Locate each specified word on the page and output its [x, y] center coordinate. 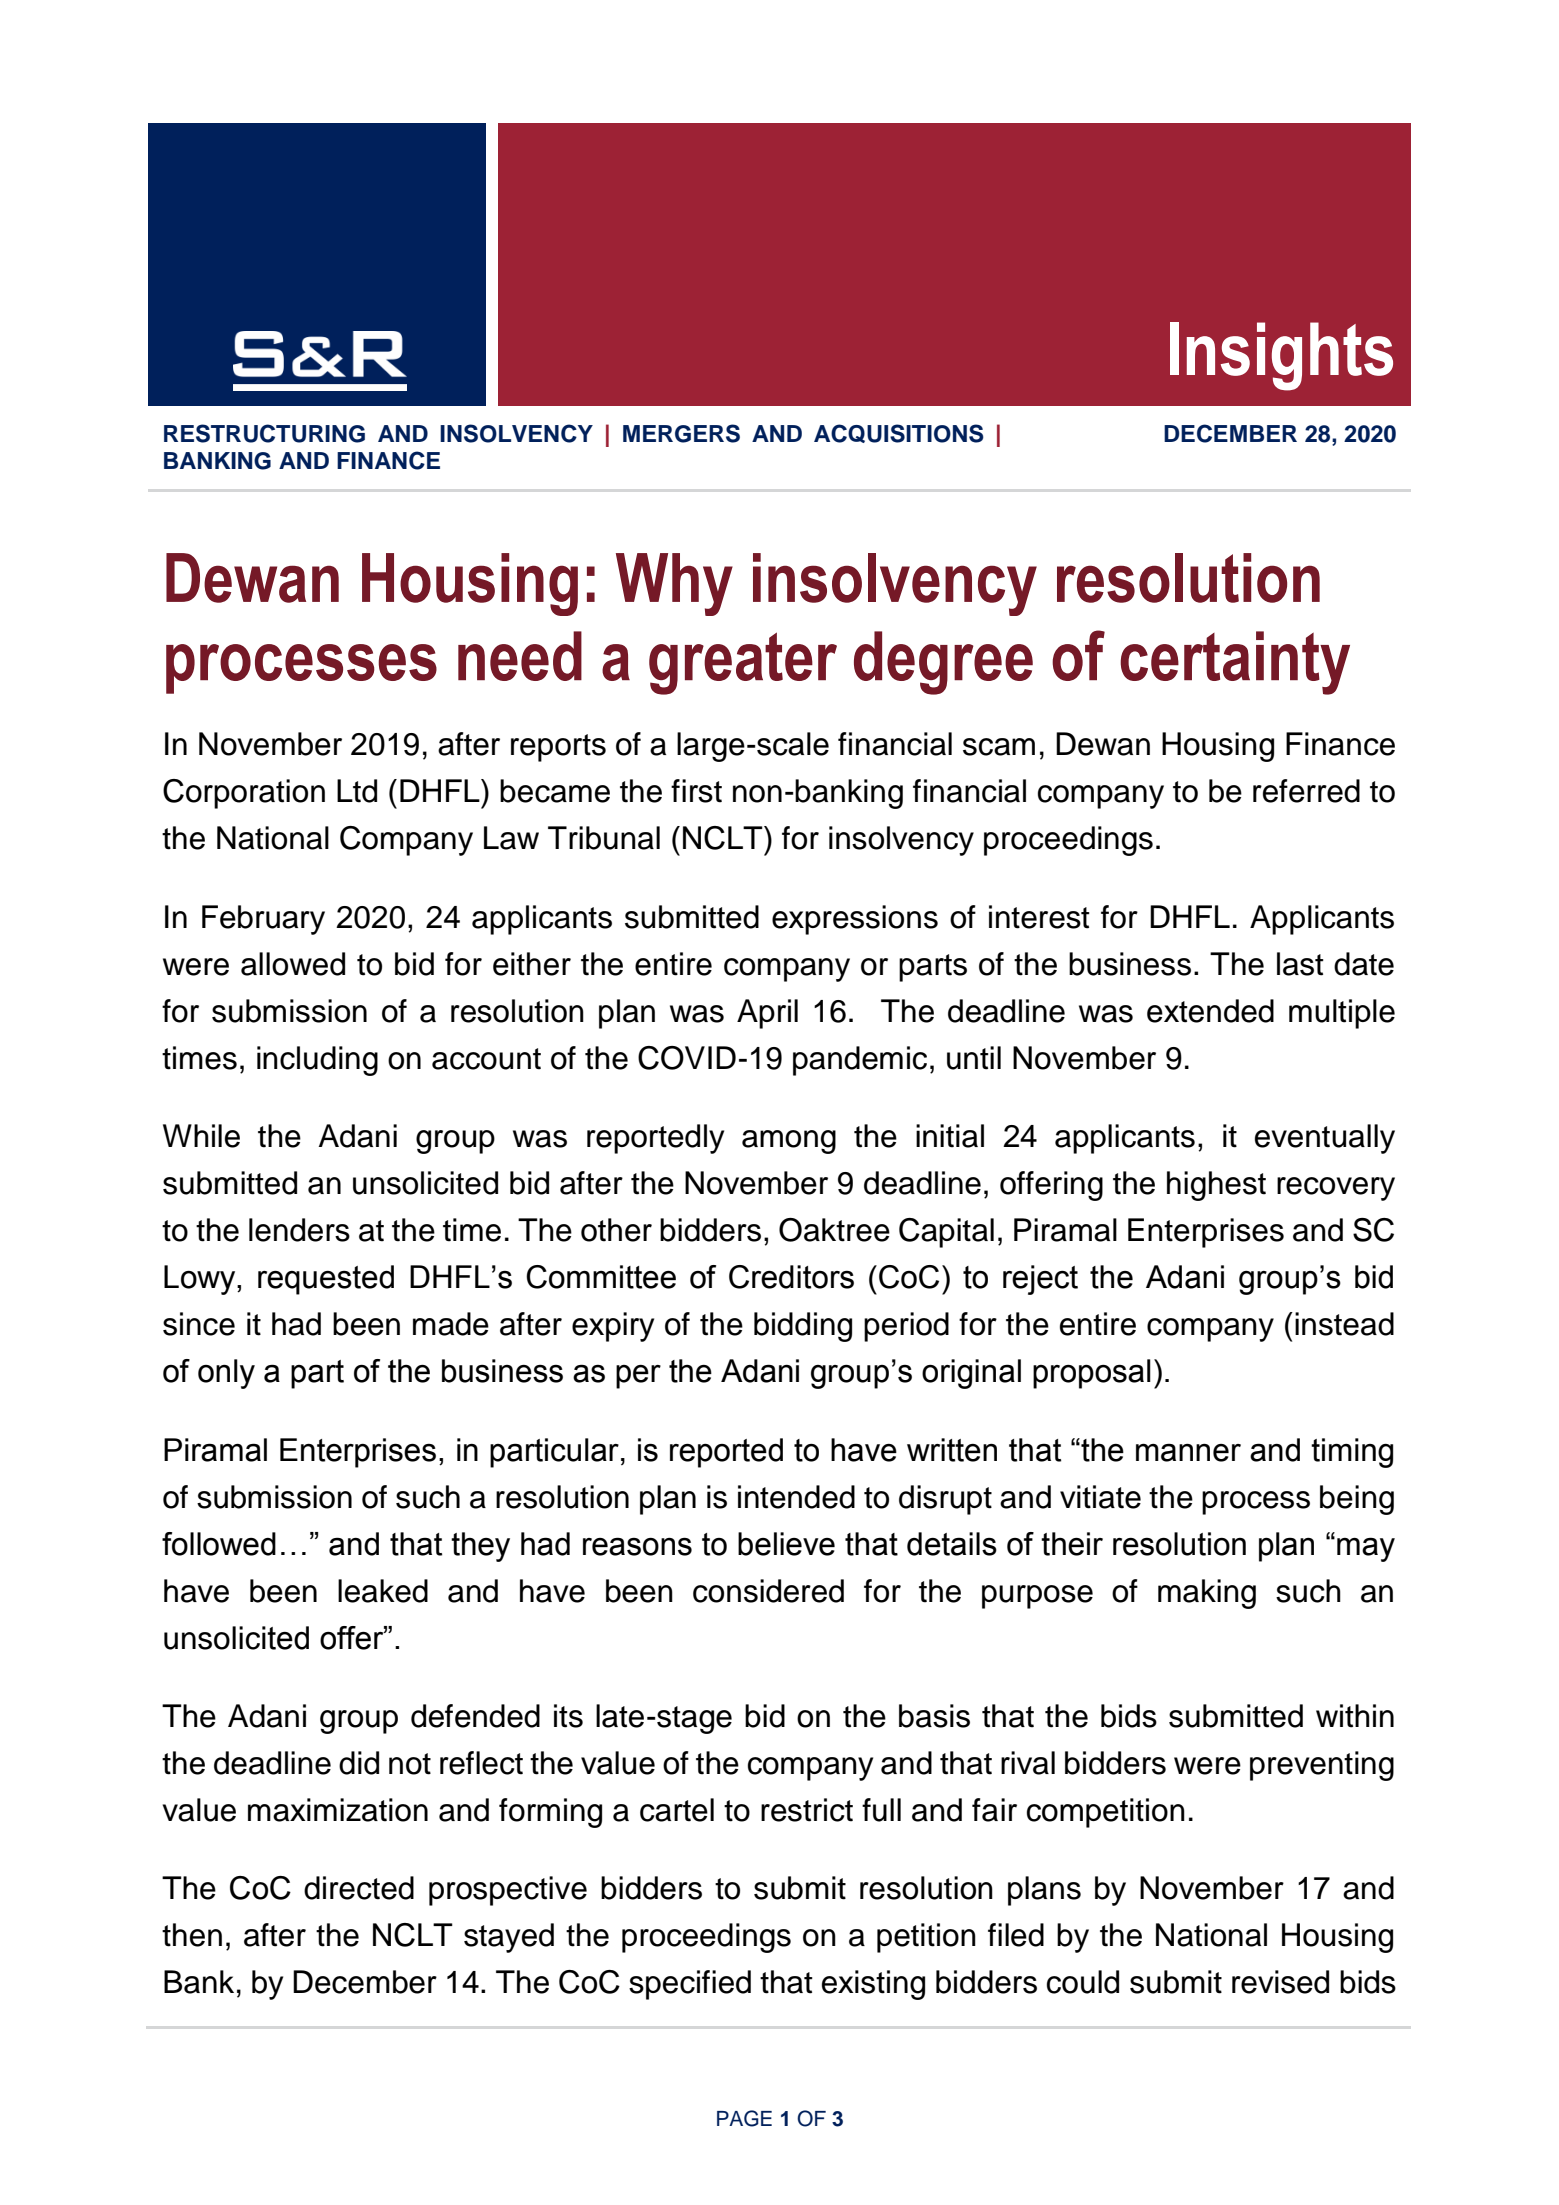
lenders [299, 1230]
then [192, 1935]
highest [1216, 1186]
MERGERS [681, 433]
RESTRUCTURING [264, 433]
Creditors [791, 1277]
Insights [1281, 356]
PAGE [744, 2118]
